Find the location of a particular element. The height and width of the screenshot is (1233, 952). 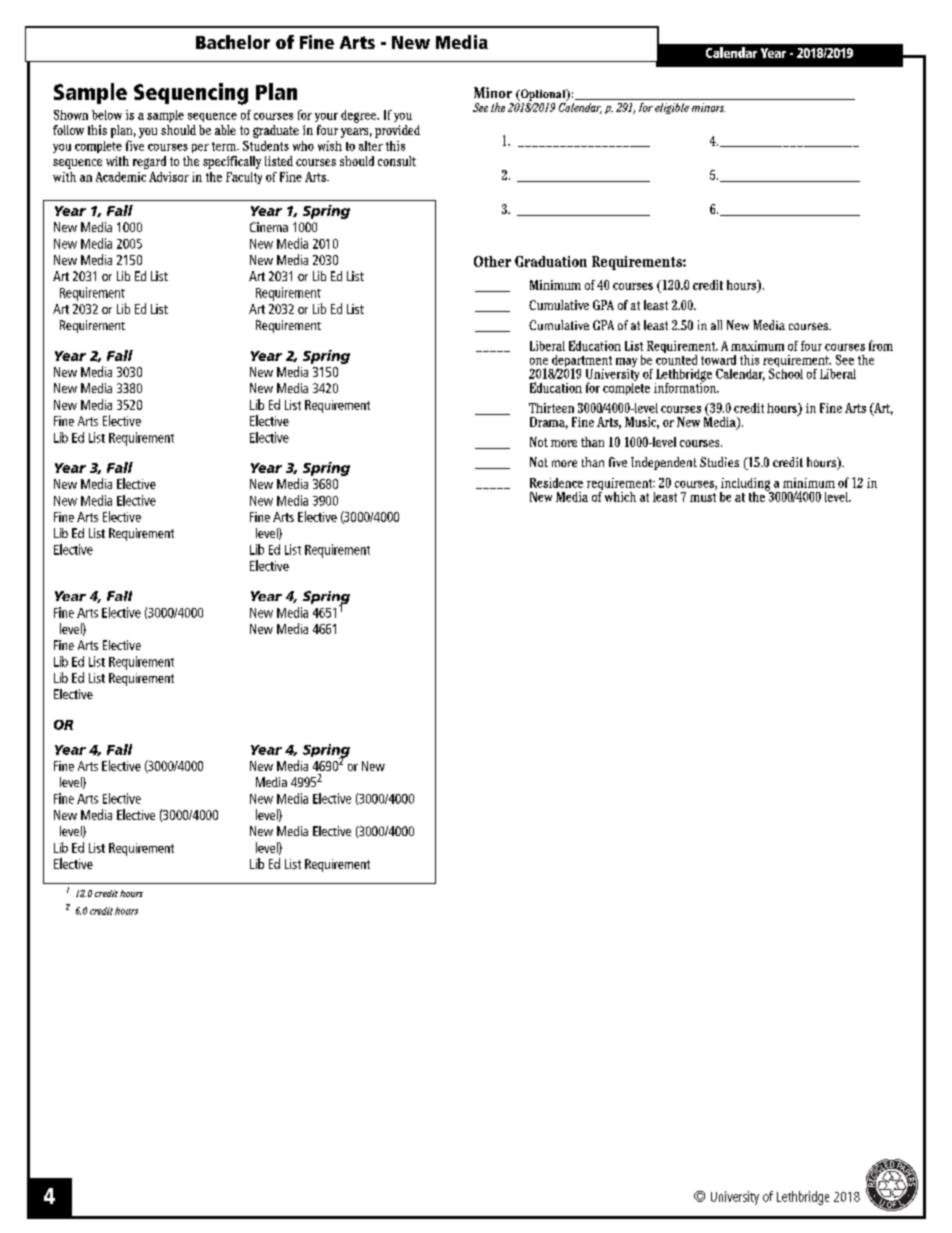

Residence is located at coordinates (556, 483).
